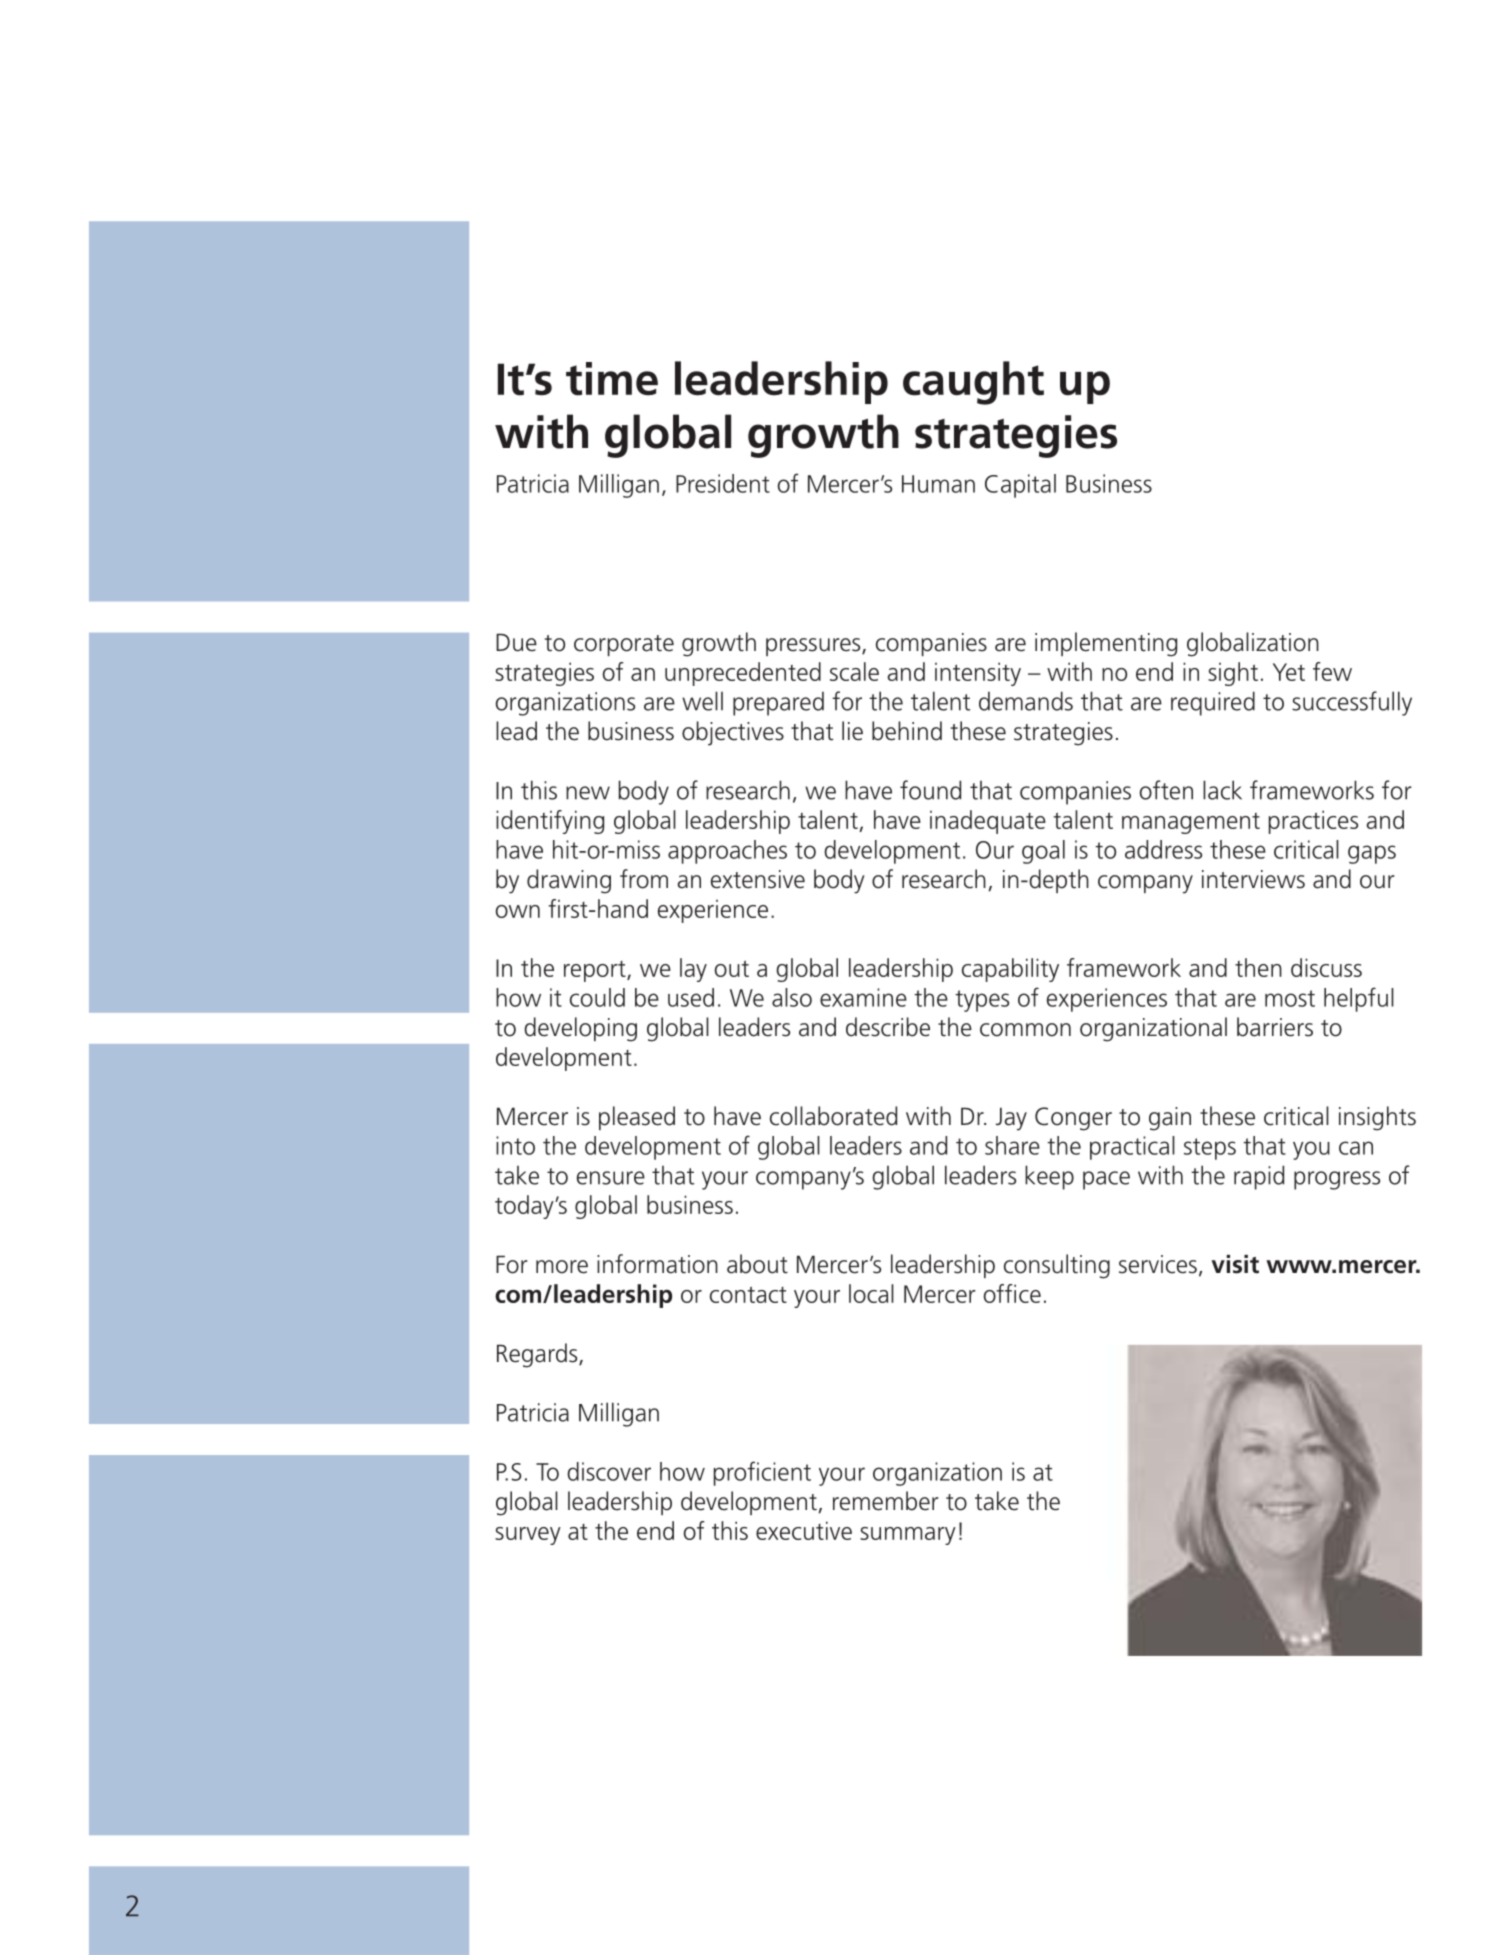  What do you see at coordinates (624, 645) in the page?
I see `corporate` at bounding box center [624, 645].
